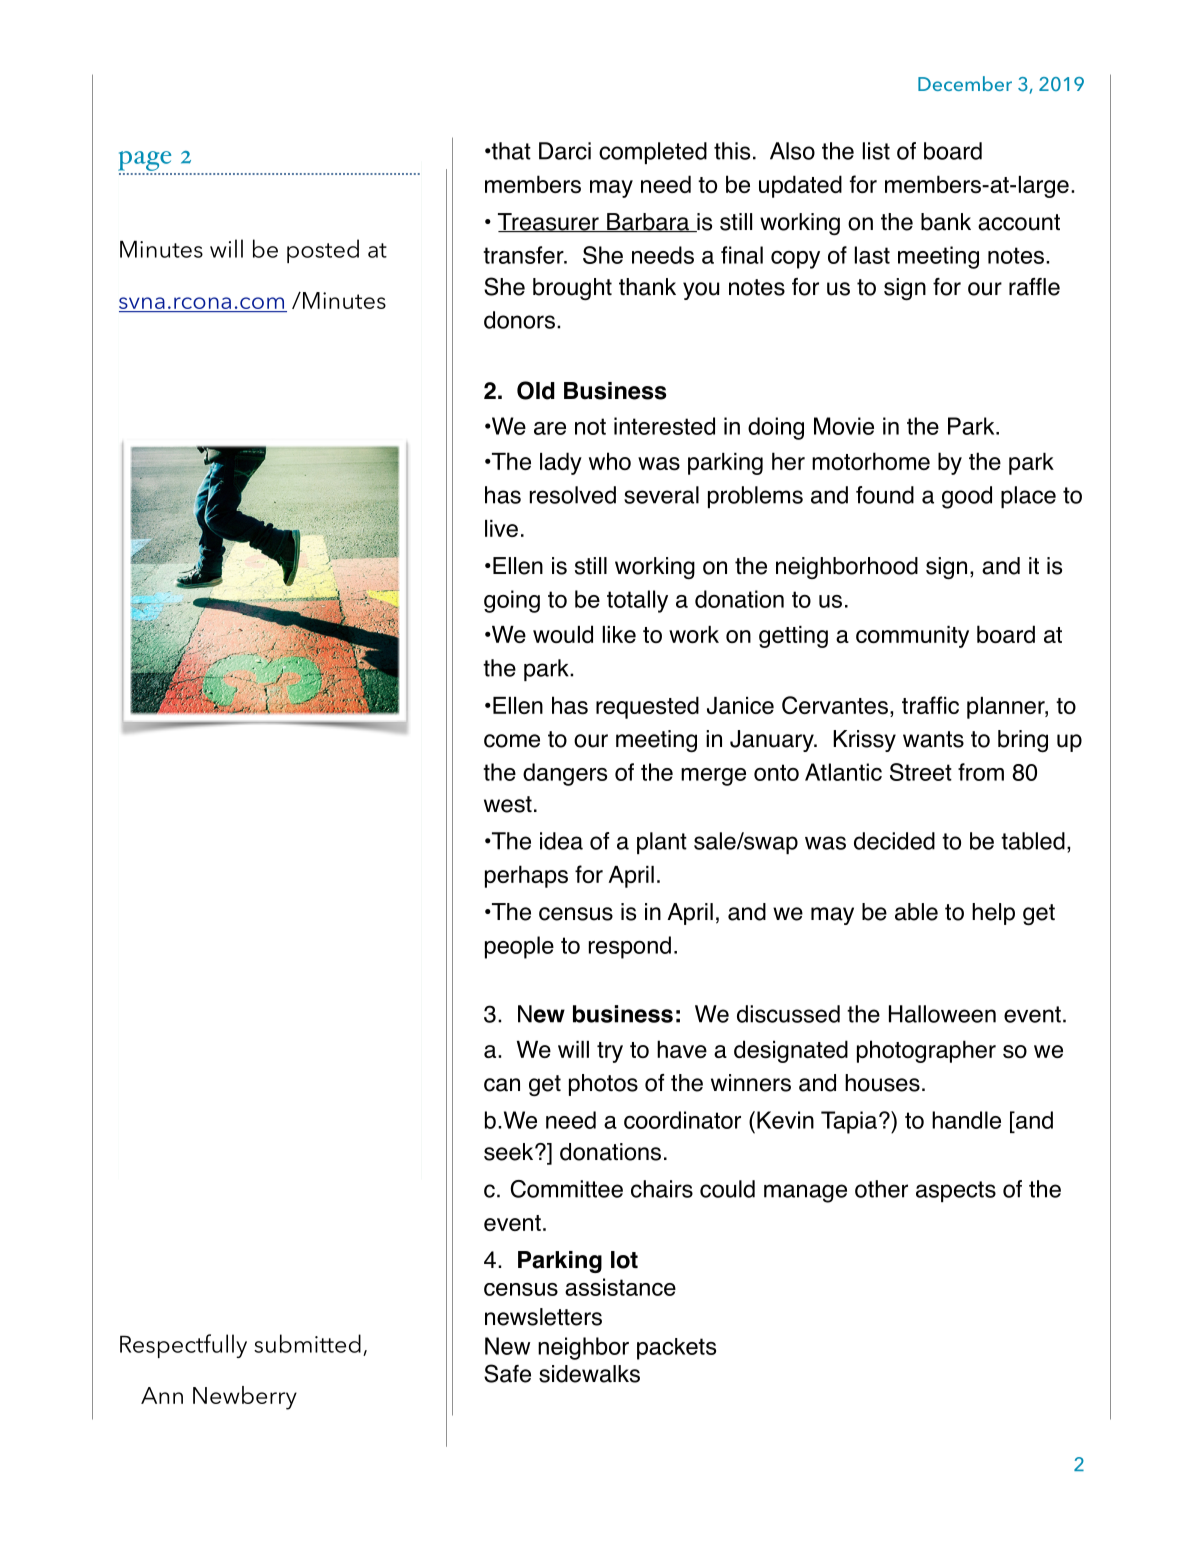 The width and height of the screenshot is (1203, 1557). Describe the element at coordinates (536, 390) in the screenshot. I see `Old` at that location.
